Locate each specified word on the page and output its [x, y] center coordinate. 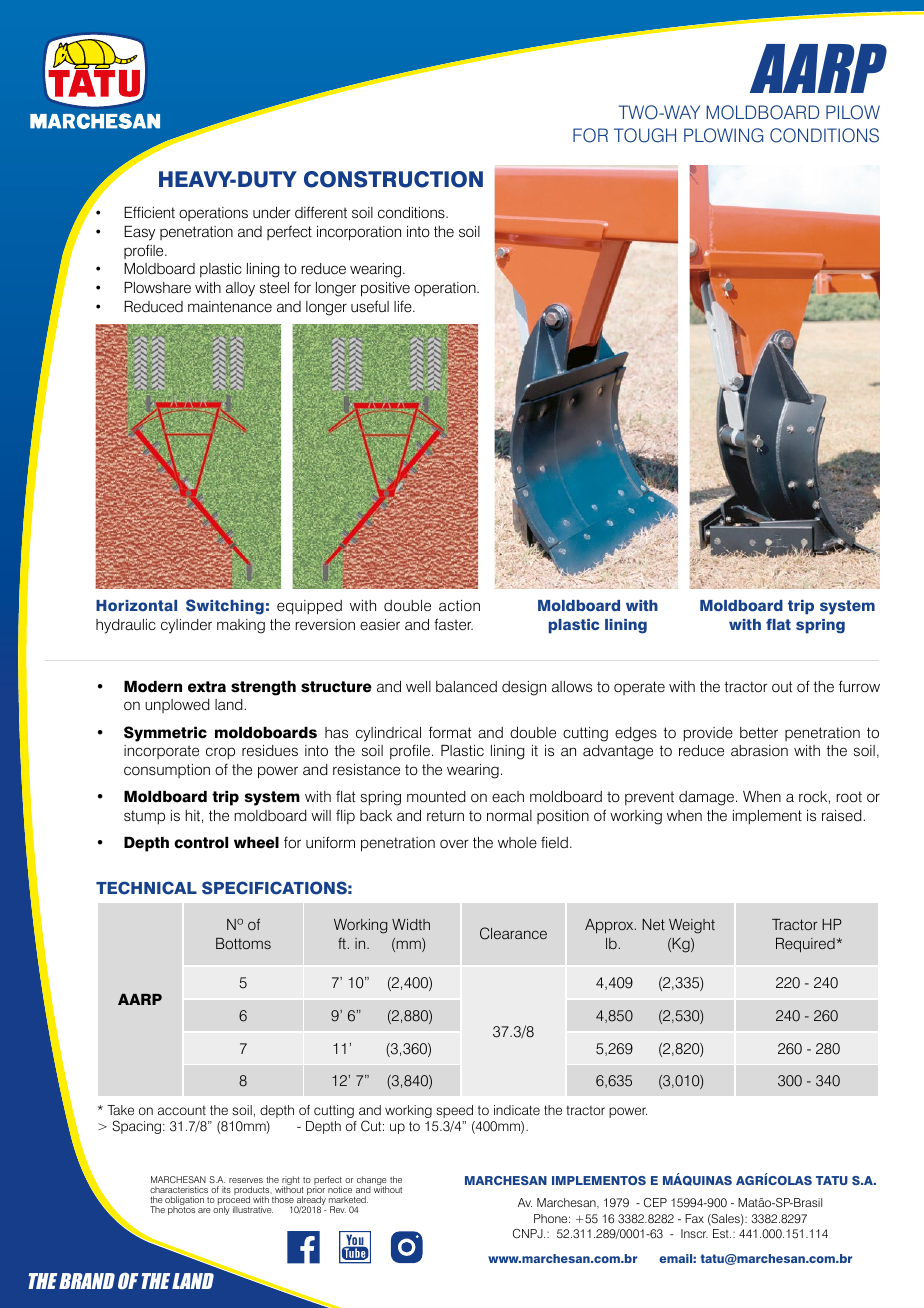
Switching [225, 607]
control [201, 843]
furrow [859, 686]
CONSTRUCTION [393, 179]
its [226, 1189]
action [459, 605]
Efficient [149, 213]
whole [517, 843]
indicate [517, 1110]
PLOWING [723, 135]
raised [842, 816]
